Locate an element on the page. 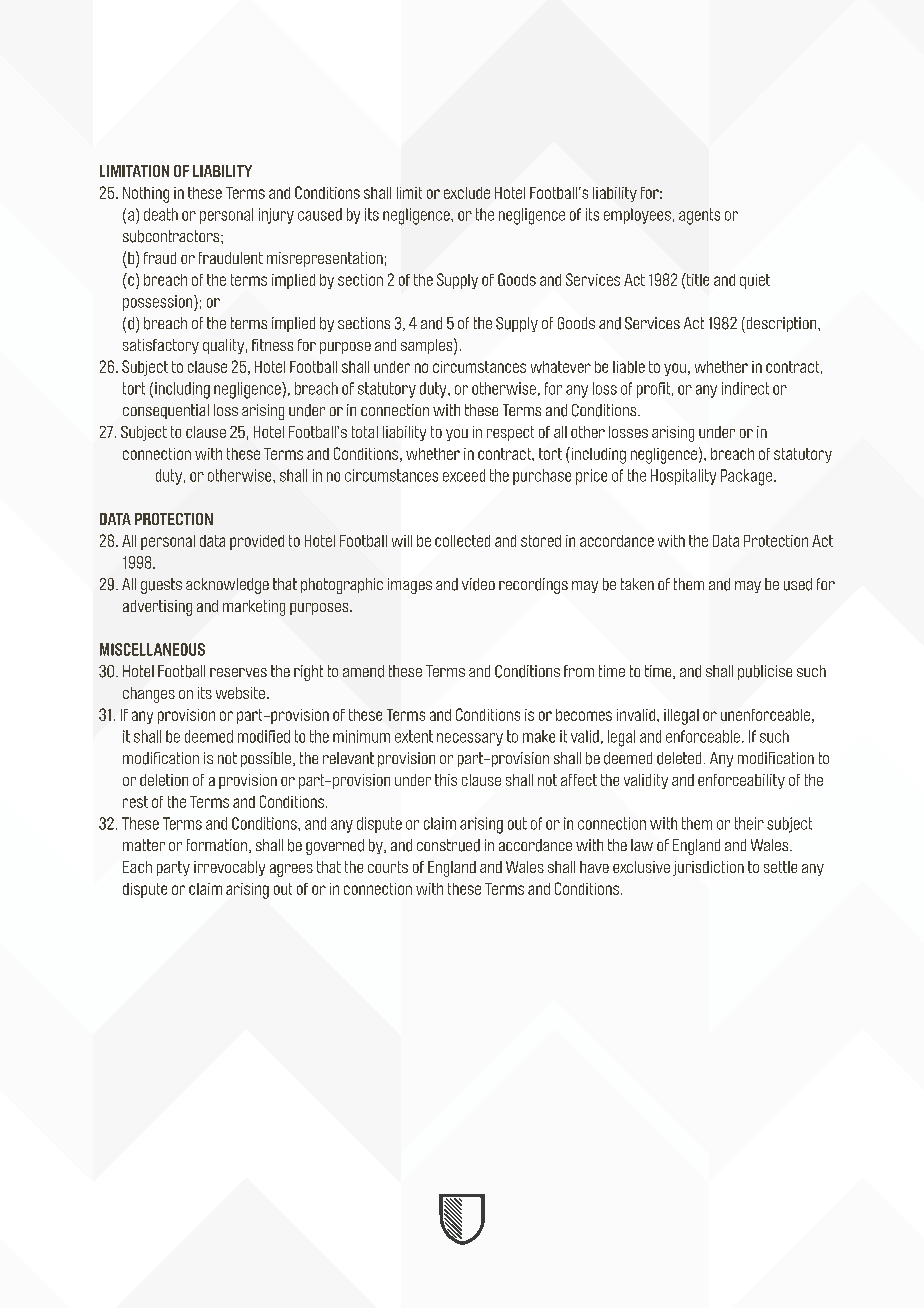 This image has width=924, height=1308. formation is located at coordinates (218, 846).
